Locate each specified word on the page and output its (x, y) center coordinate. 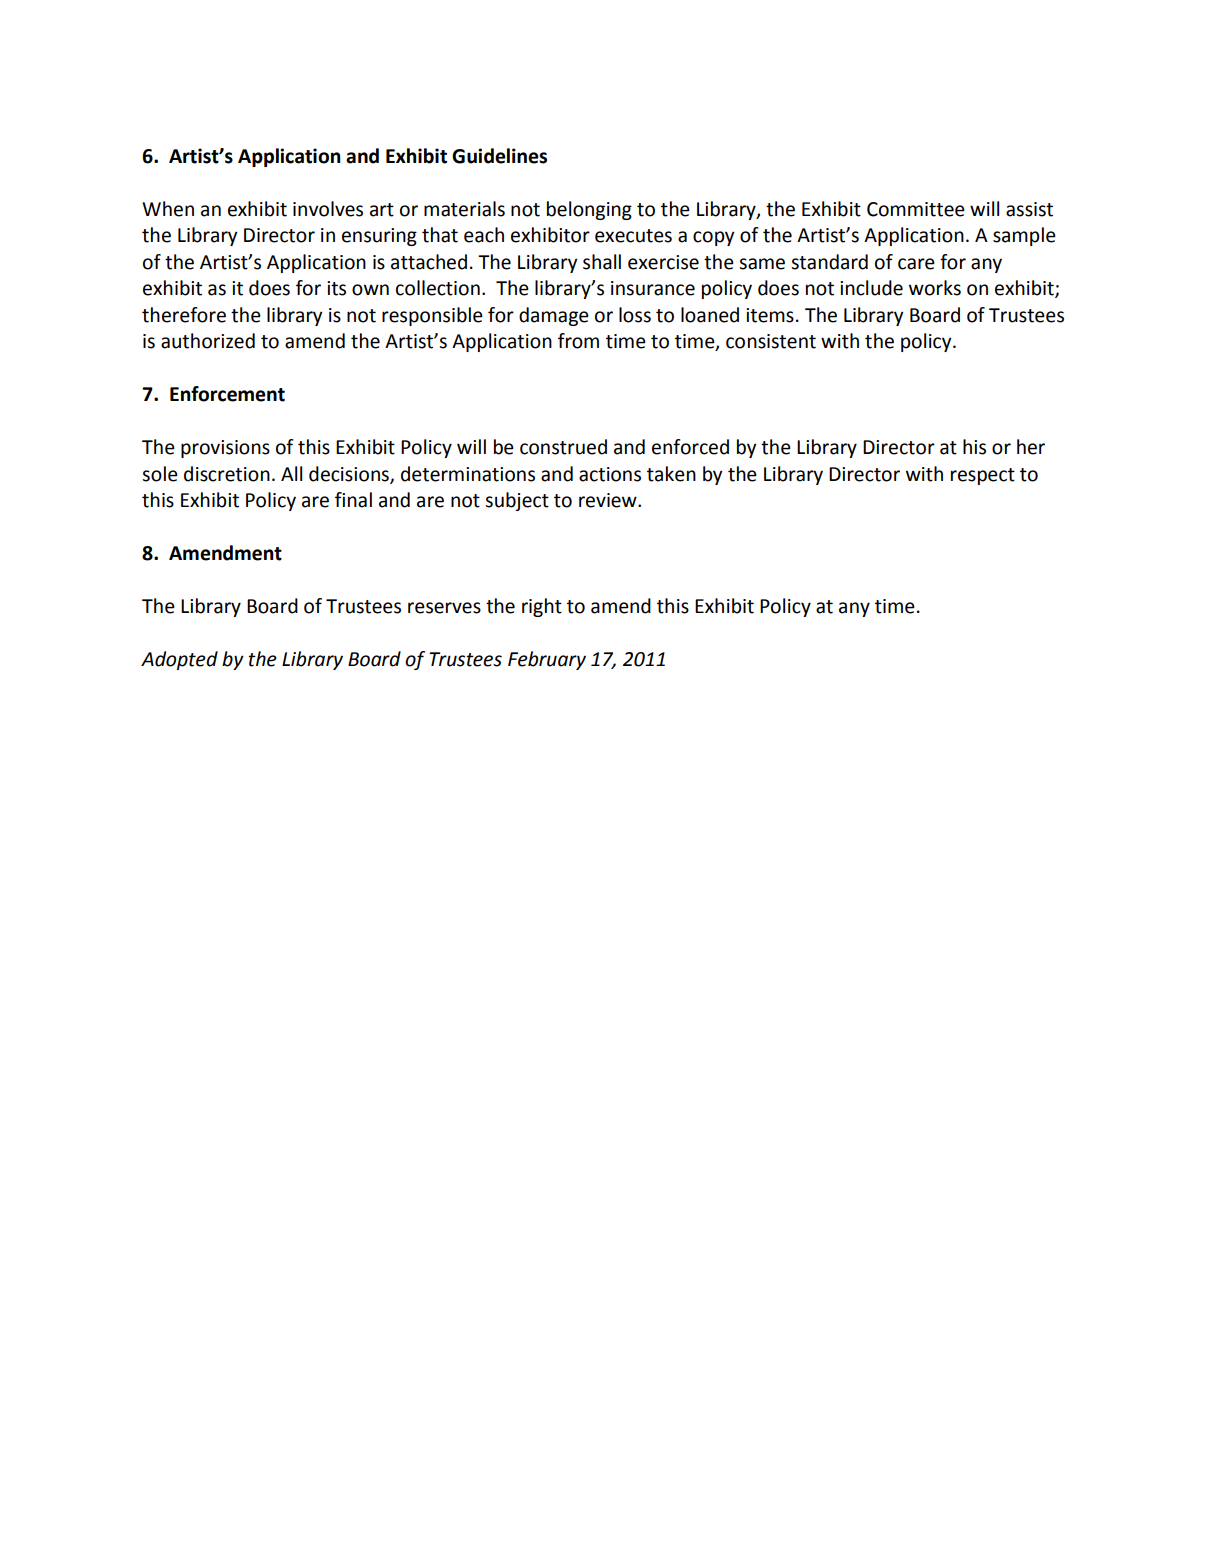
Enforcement (227, 394)
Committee (916, 209)
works (935, 288)
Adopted (179, 660)
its (336, 288)
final (353, 500)
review (609, 500)
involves (328, 209)
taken (671, 474)
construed (563, 447)
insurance (653, 288)
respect (983, 476)
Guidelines (499, 156)
